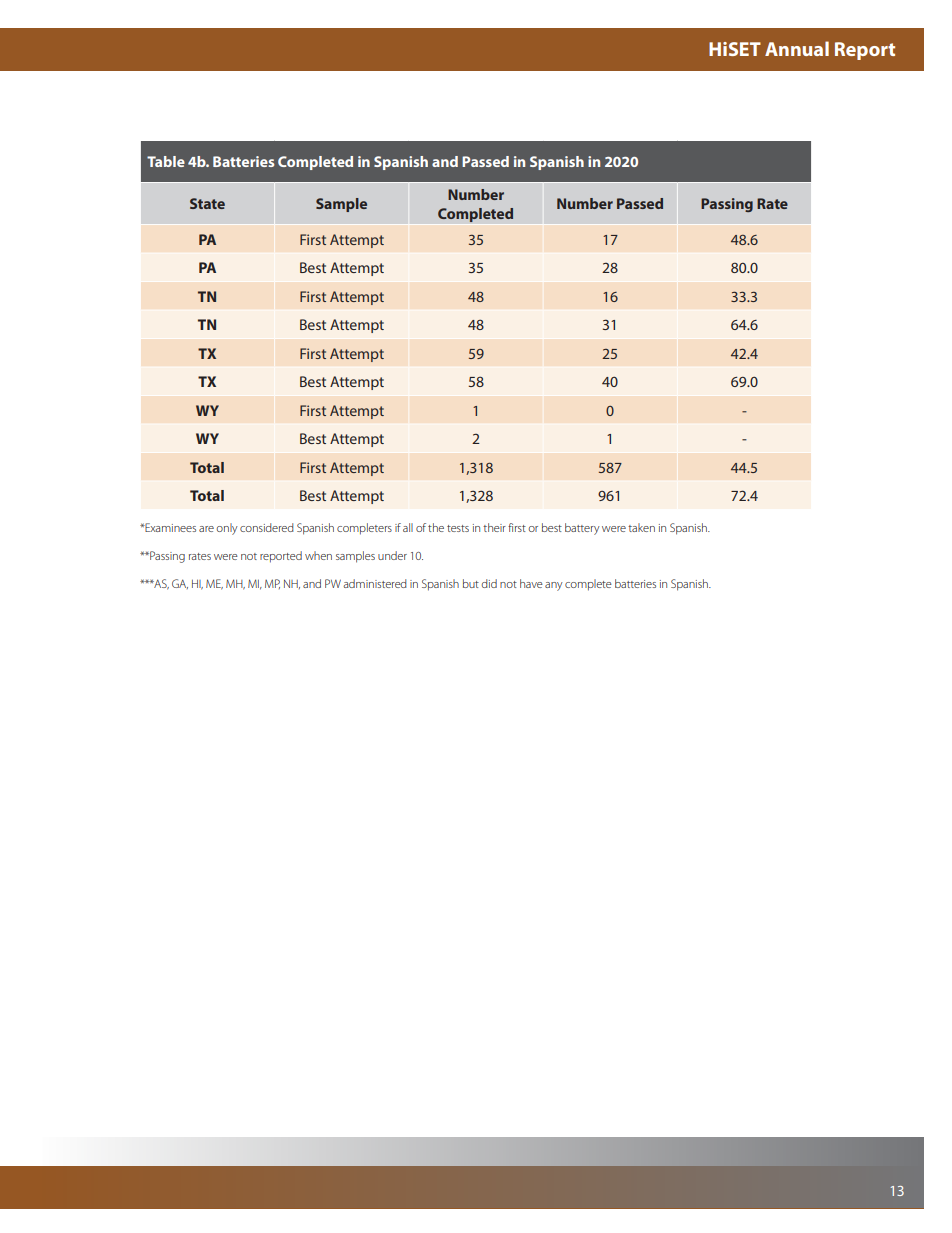 The width and height of the document is (952, 1233). Describe the element at coordinates (554, 586) in the document. I see `any` at that location.
